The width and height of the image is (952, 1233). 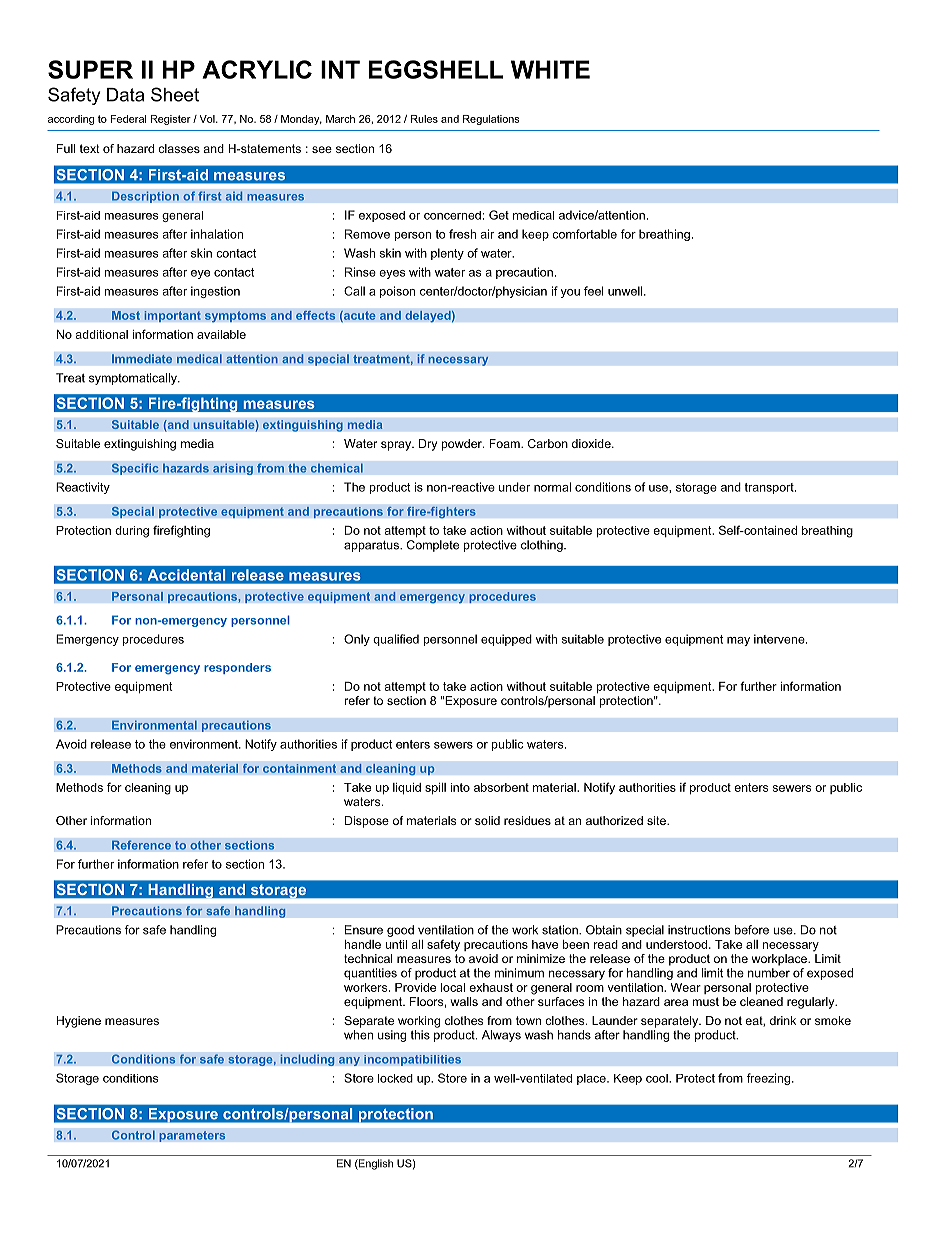 What do you see at coordinates (658, 1078) in the image?
I see `cool` at bounding box center [658, 1078].
